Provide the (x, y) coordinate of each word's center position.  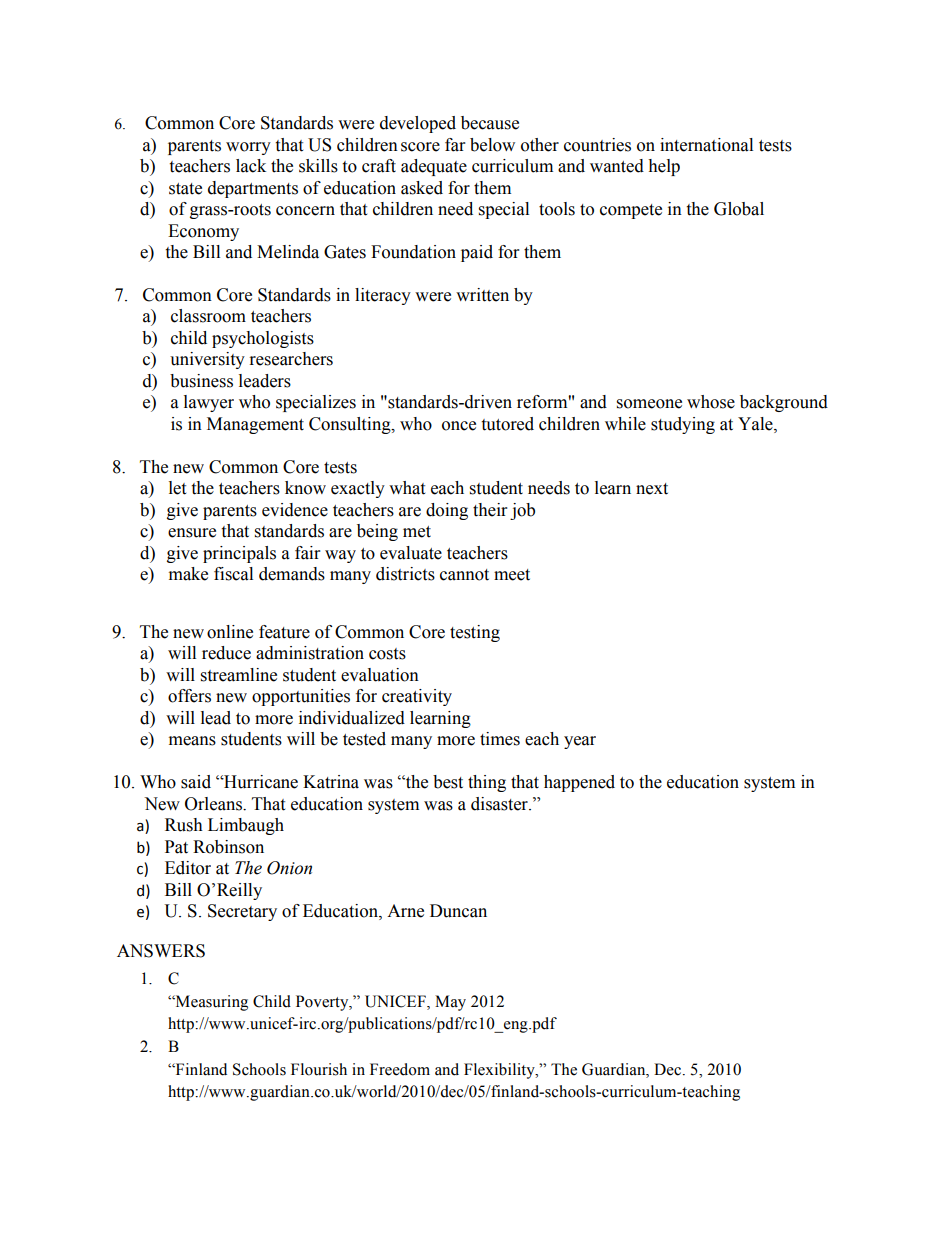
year (580, 742)
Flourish (319, 1069)
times (500, 739)
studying (683, 425)
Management (255, 425)
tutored (507, 424)
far (455, 145)
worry (248, 148)
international (706, 145)
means (192, 741)
